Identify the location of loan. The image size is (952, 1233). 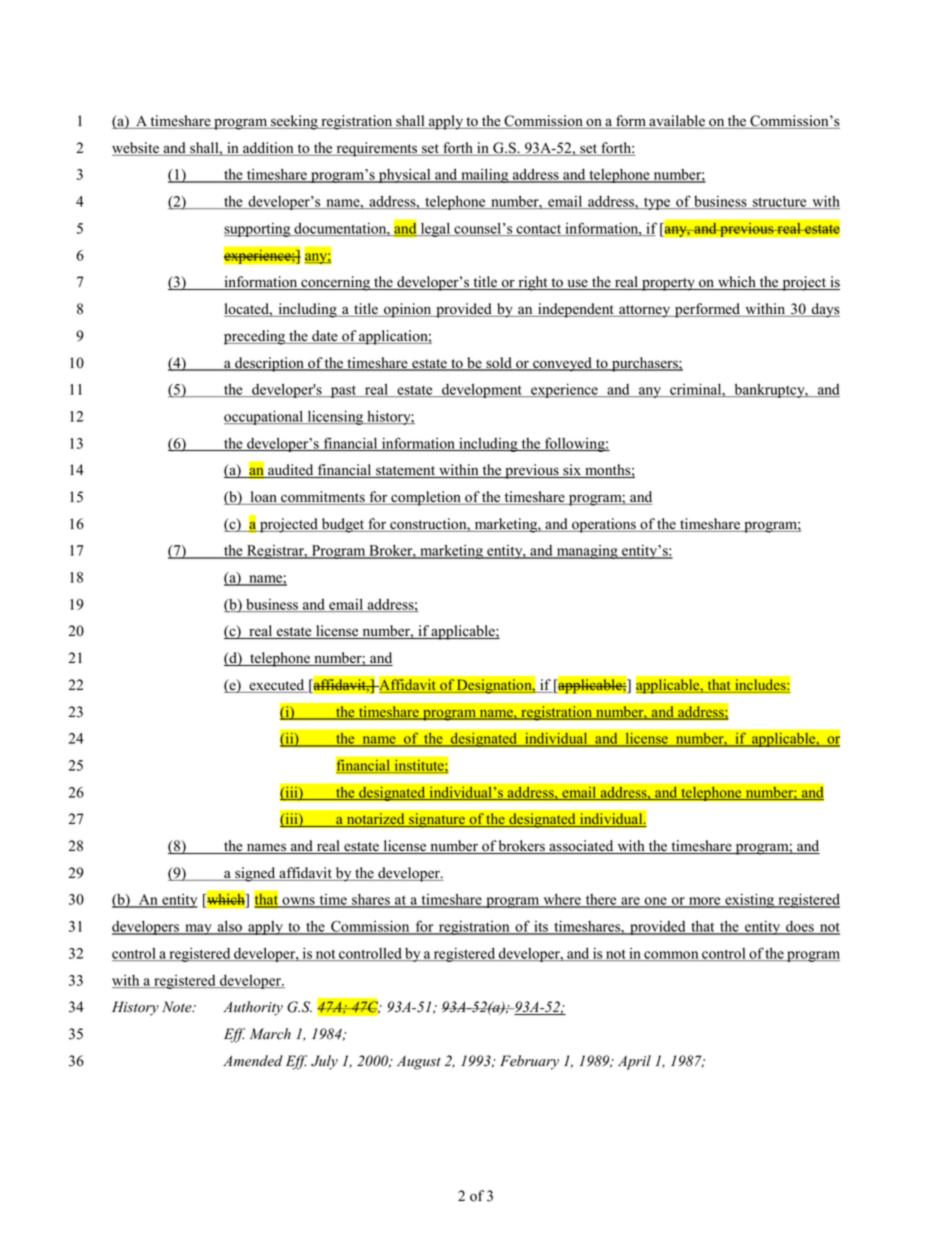
(263, 498).
